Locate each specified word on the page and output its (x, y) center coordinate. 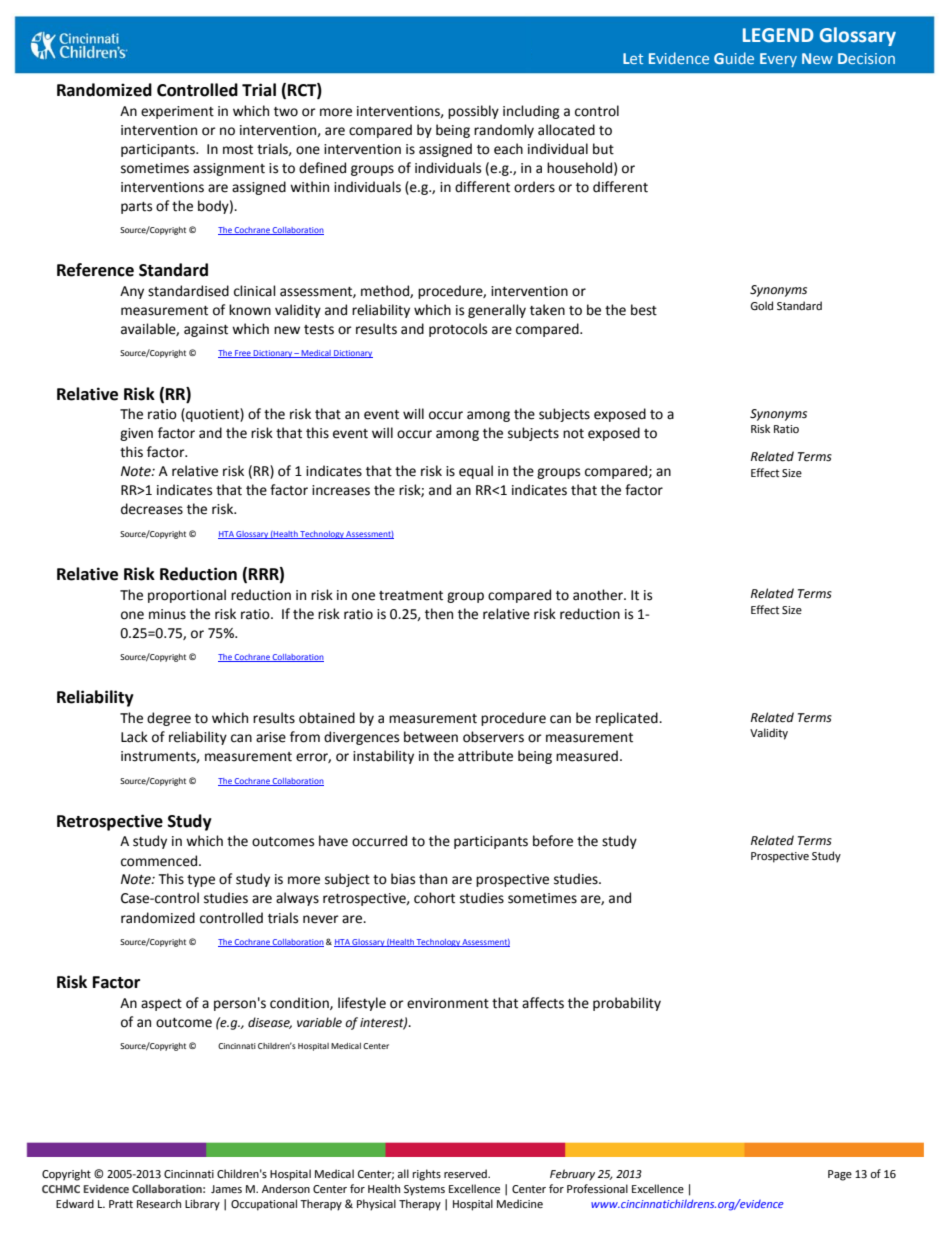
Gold (761, 306)
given (136, 434)
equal (476, 472)
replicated (628, 719)
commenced (159, 861)
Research (159, 1203)
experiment (177, 112)
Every (778, 60)
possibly (473, 112)
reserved (466, 1174)
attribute (485, 756)
